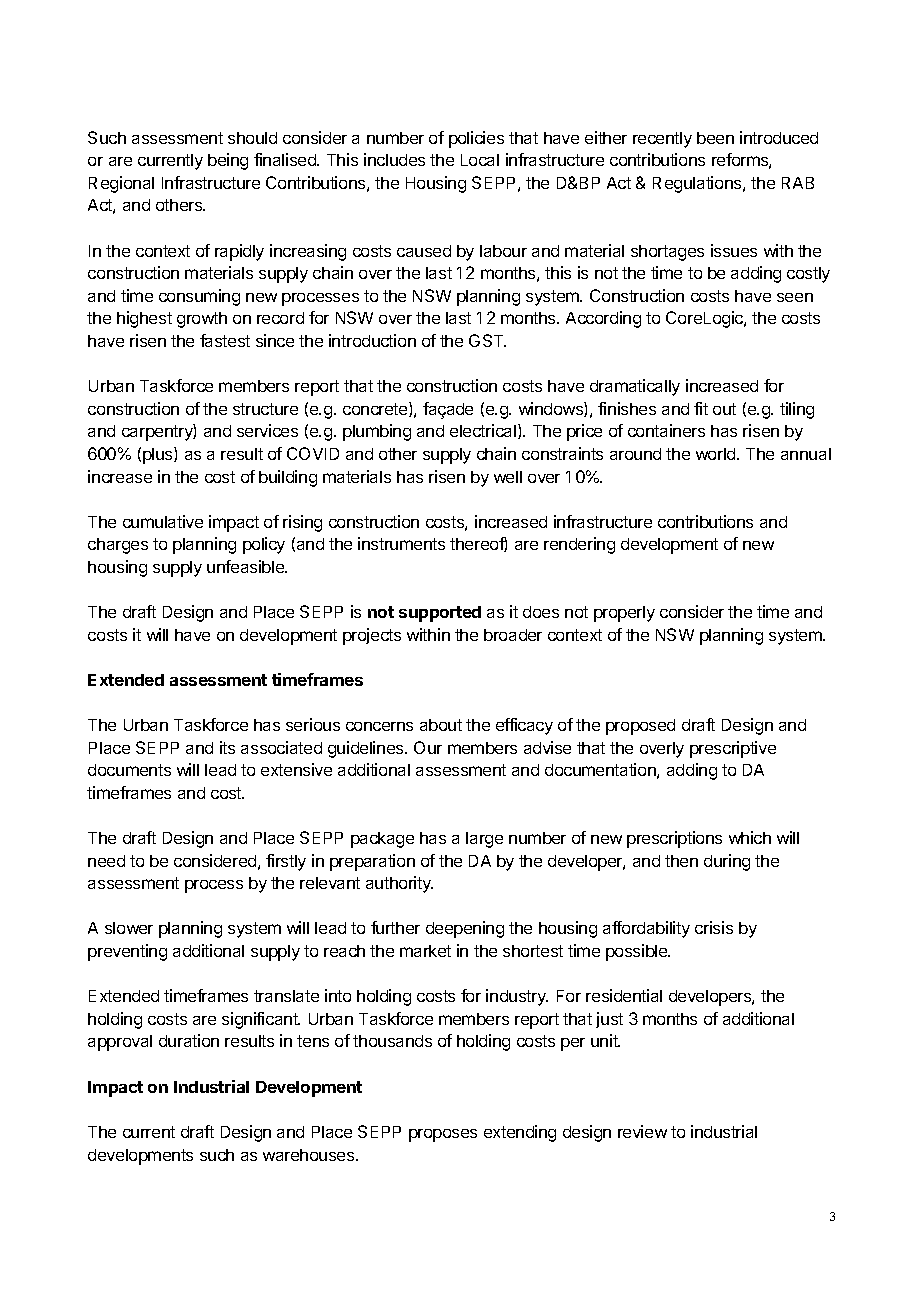  I want to click on fit, so click(701, 408).
